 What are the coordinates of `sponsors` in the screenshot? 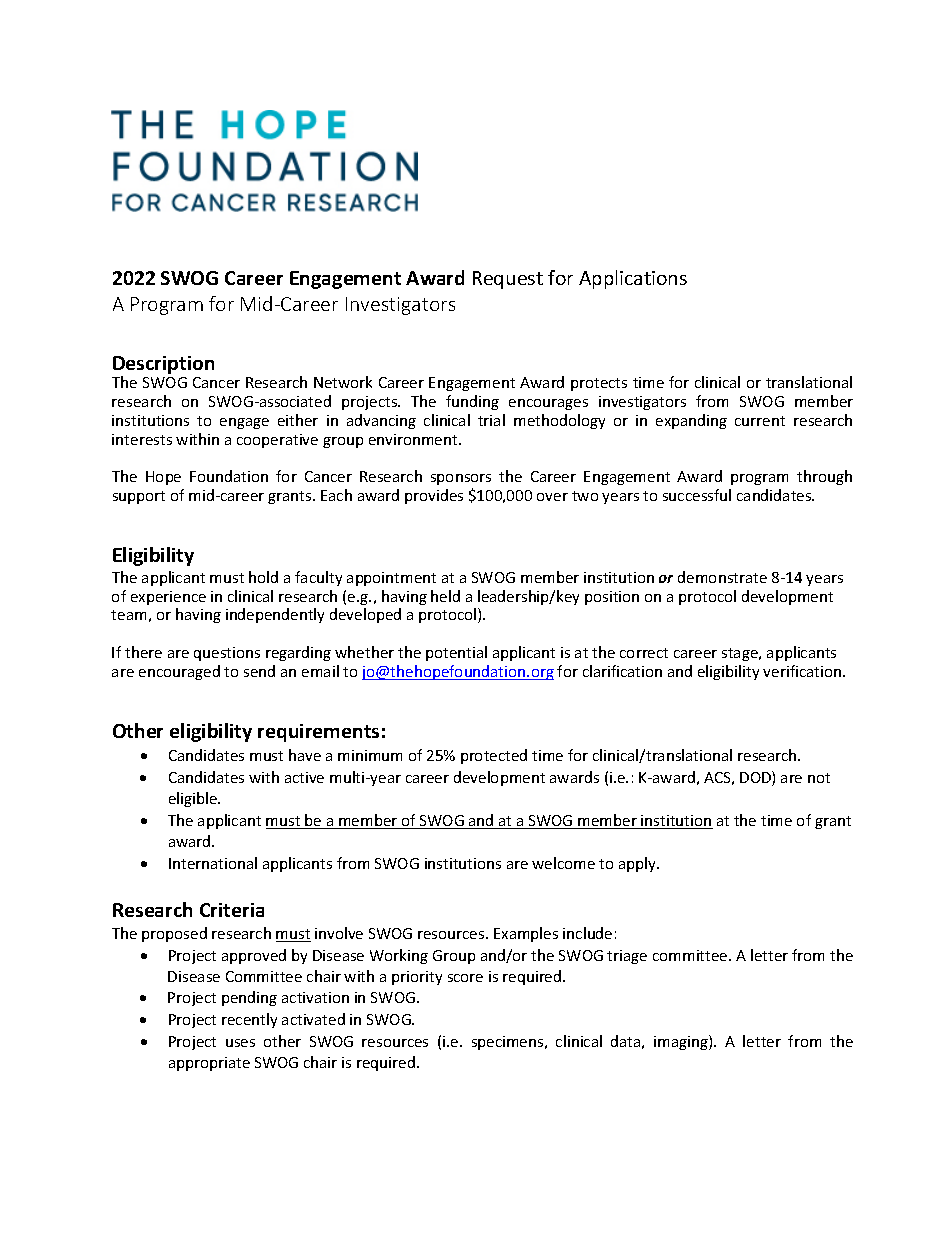 It's located at (461, 479).
